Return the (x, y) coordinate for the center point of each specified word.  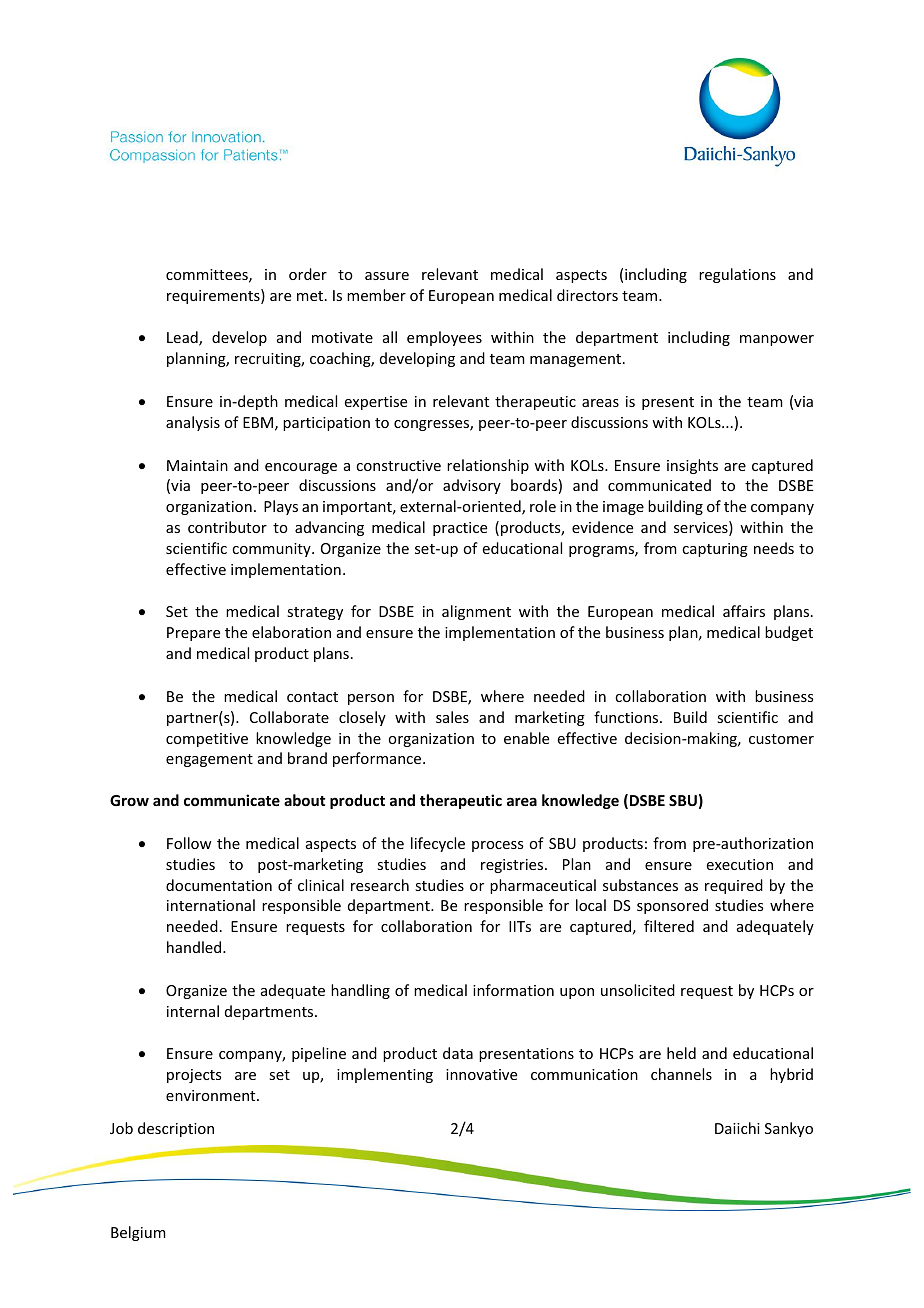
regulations (737, 275)
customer (781, 739)
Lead (183, 338)
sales (452, 717)
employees (444, 338)
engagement (209, 760)
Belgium (138, 1233)
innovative (481, 1074)
